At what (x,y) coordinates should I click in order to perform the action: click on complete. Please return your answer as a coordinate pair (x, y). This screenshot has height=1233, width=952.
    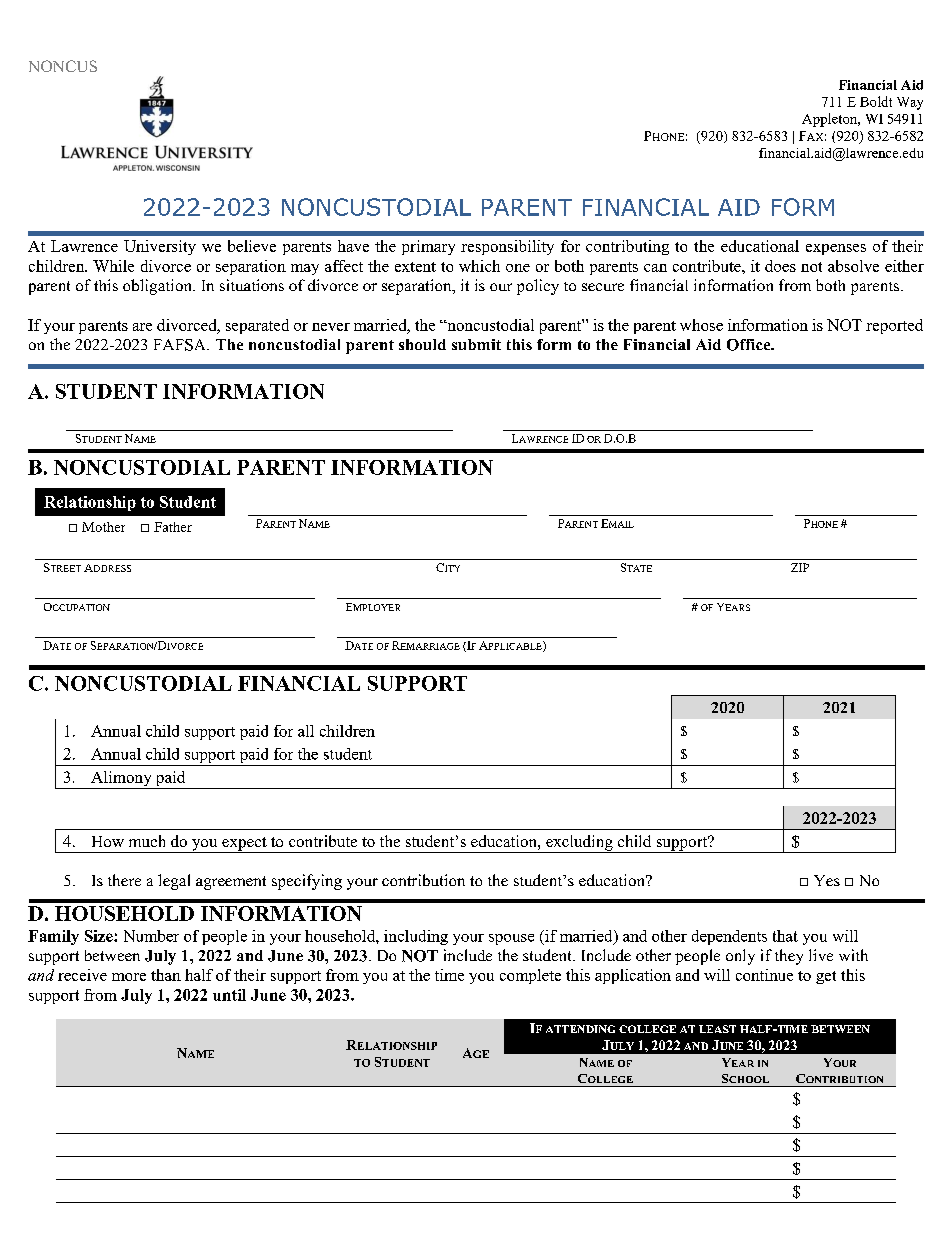
    Looking at the image, I should click on (530, 976).
